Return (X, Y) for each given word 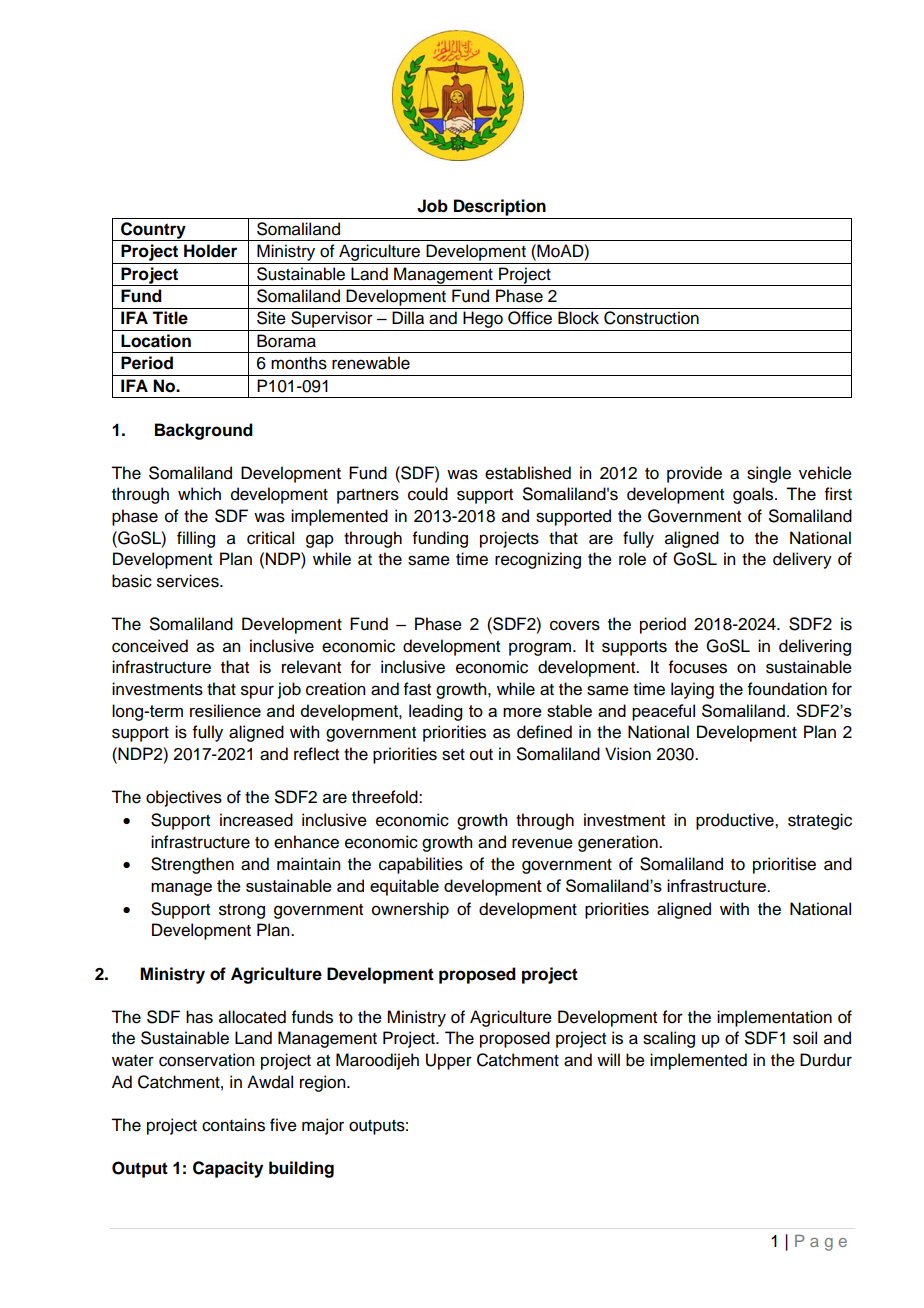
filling (196, 539)
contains (233, 1125)
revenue (542, 843)
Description (500, 207)
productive (736, 821)
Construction (651, 318)
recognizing (538, 560)
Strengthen (192, 865)
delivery (802, 560)
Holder (210, 251)
